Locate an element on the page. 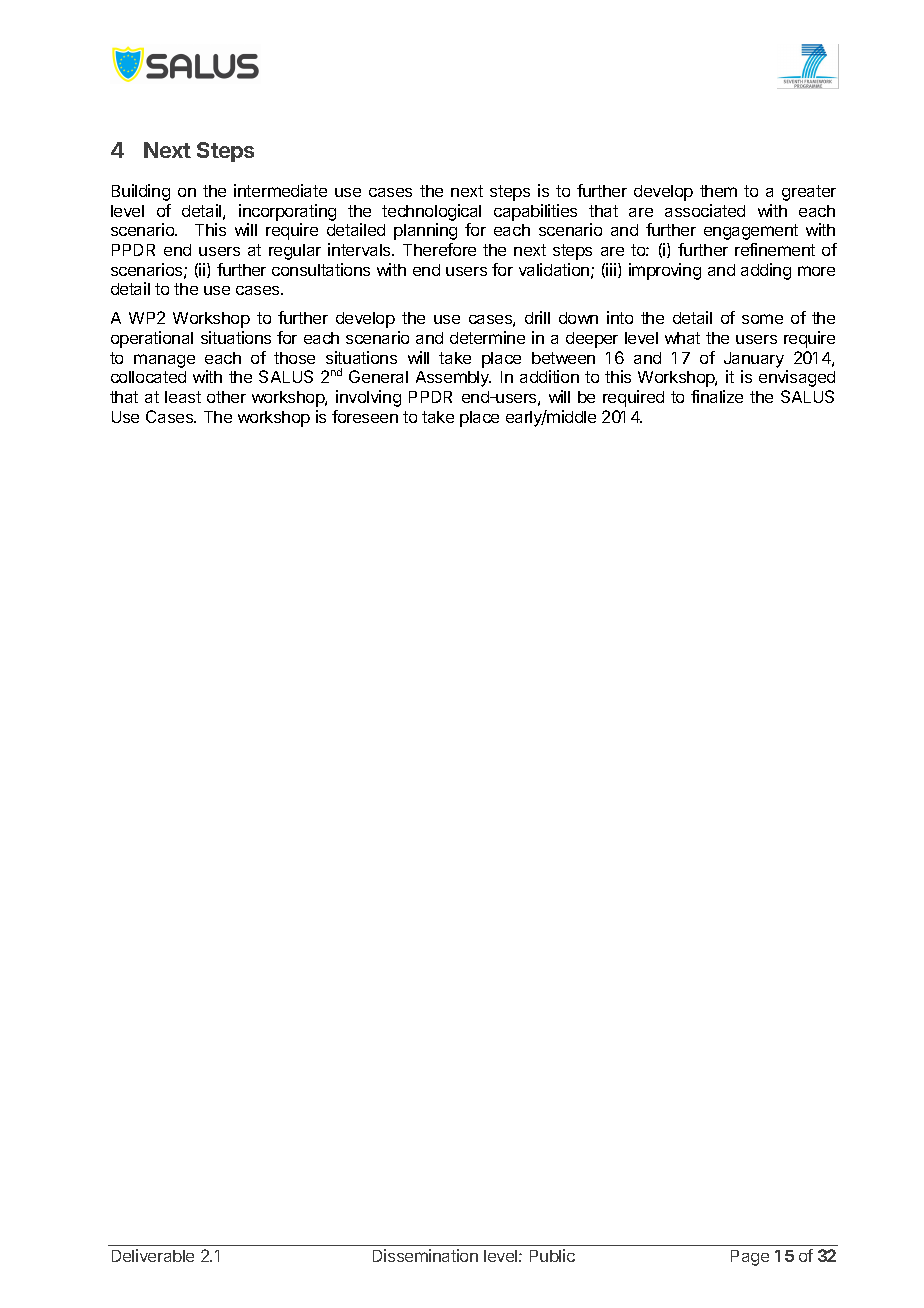  technological is located at coordinates (431, 212).
